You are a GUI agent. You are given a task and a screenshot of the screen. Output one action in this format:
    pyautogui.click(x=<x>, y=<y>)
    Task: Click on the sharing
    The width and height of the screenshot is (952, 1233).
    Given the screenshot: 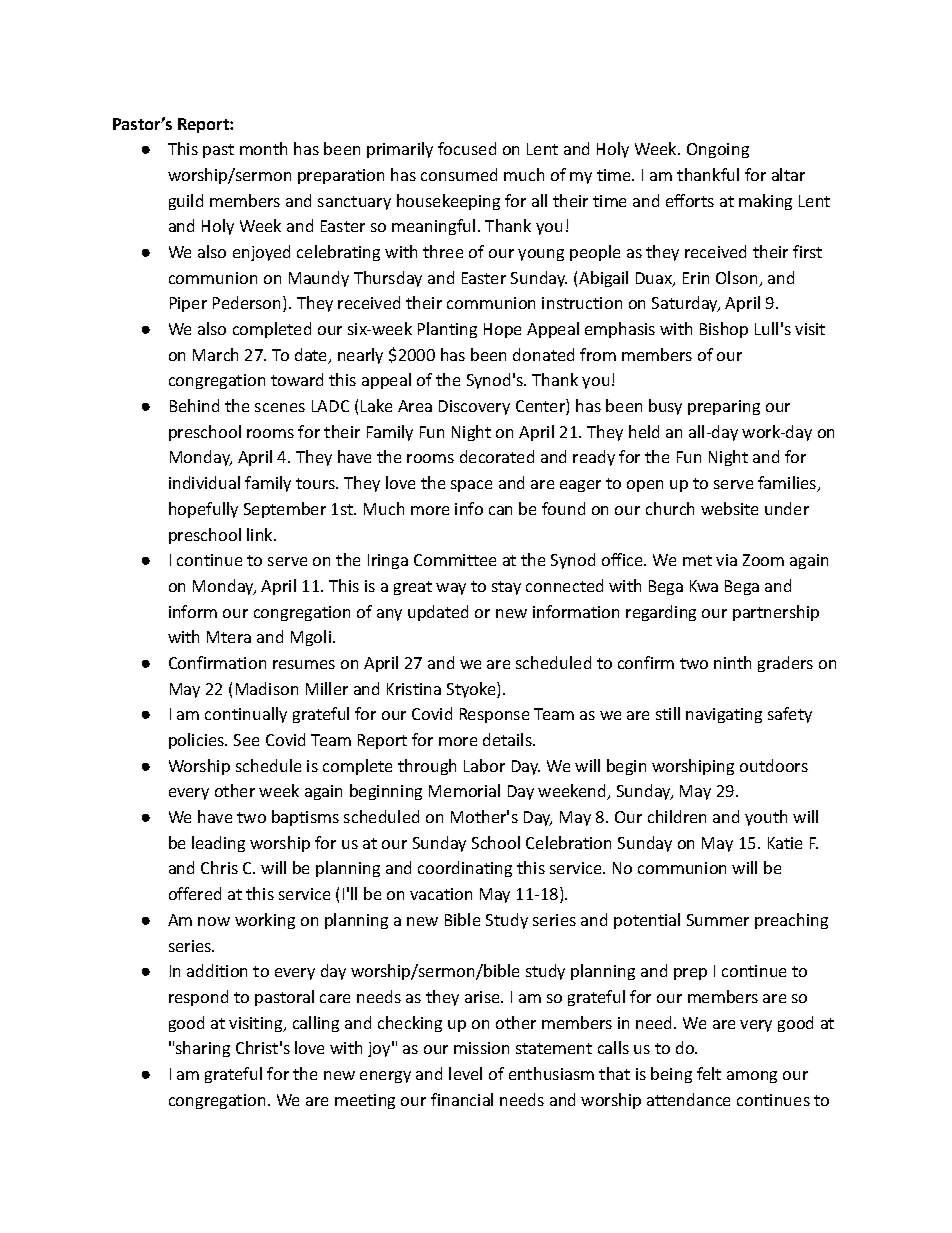 What is the action you would take?
    pyautogui.click(x=203, y=1049)
